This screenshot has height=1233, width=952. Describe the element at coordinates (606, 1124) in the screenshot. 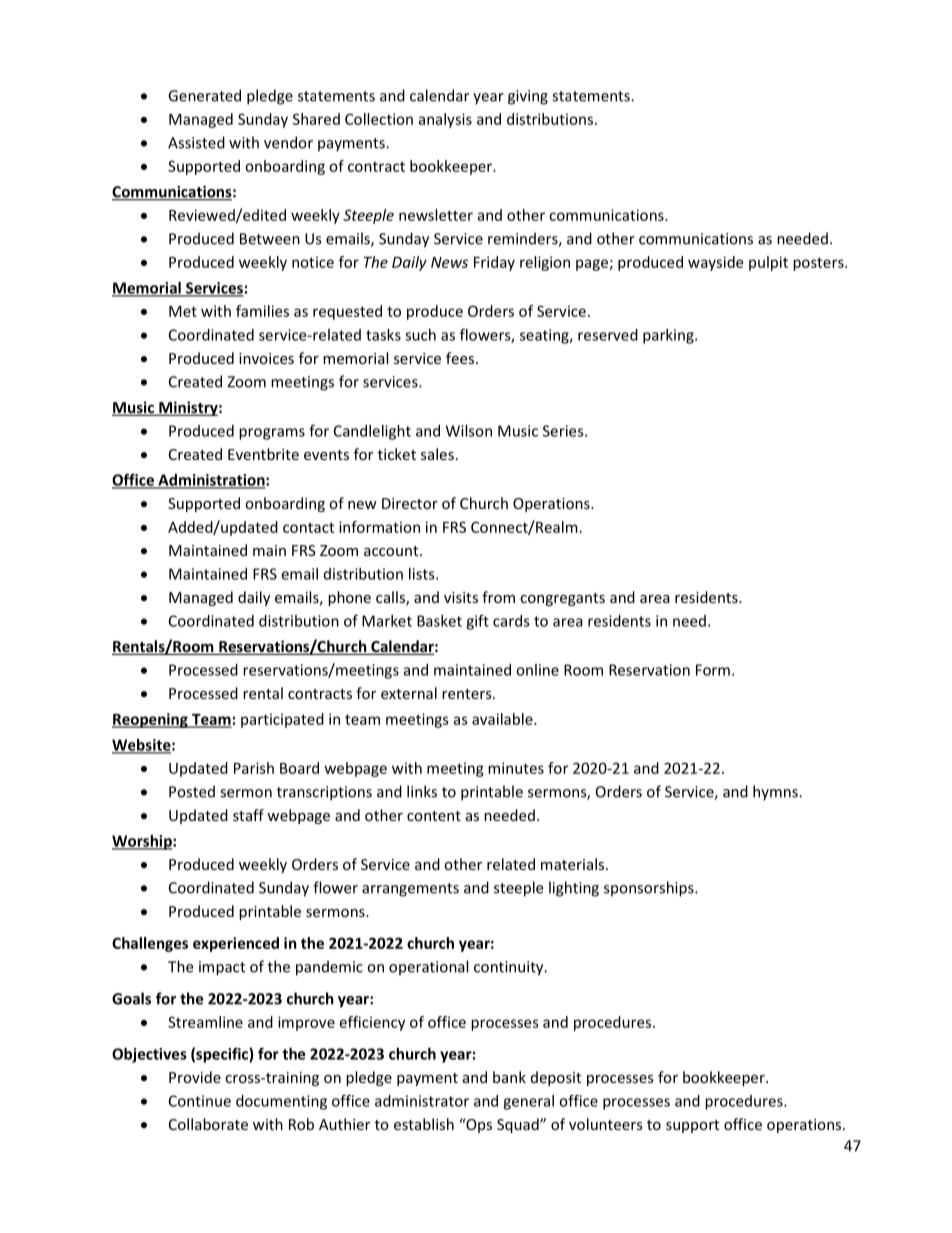

I see `volunteers` at that location.
